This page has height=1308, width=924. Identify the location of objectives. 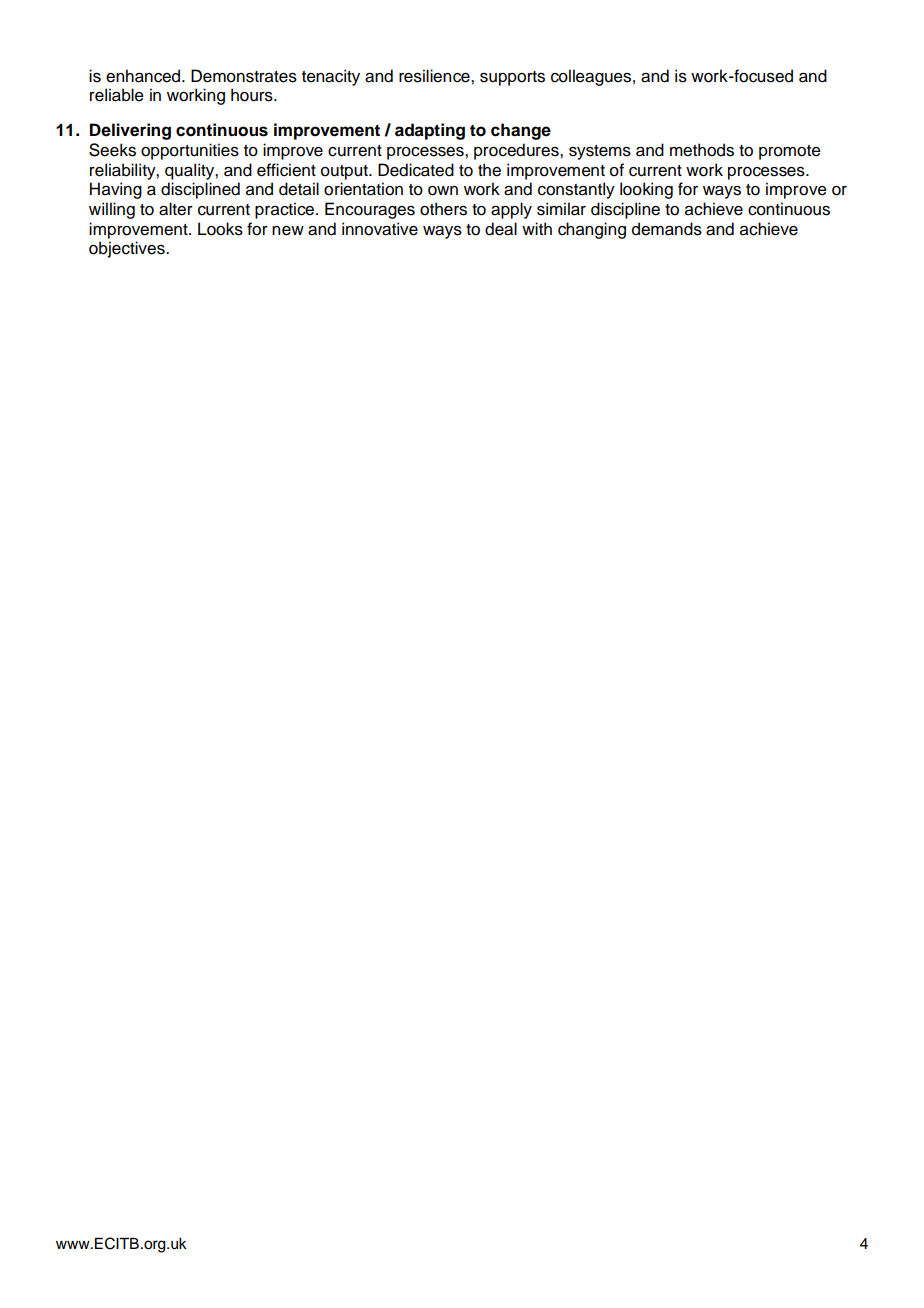
(128, 249).
